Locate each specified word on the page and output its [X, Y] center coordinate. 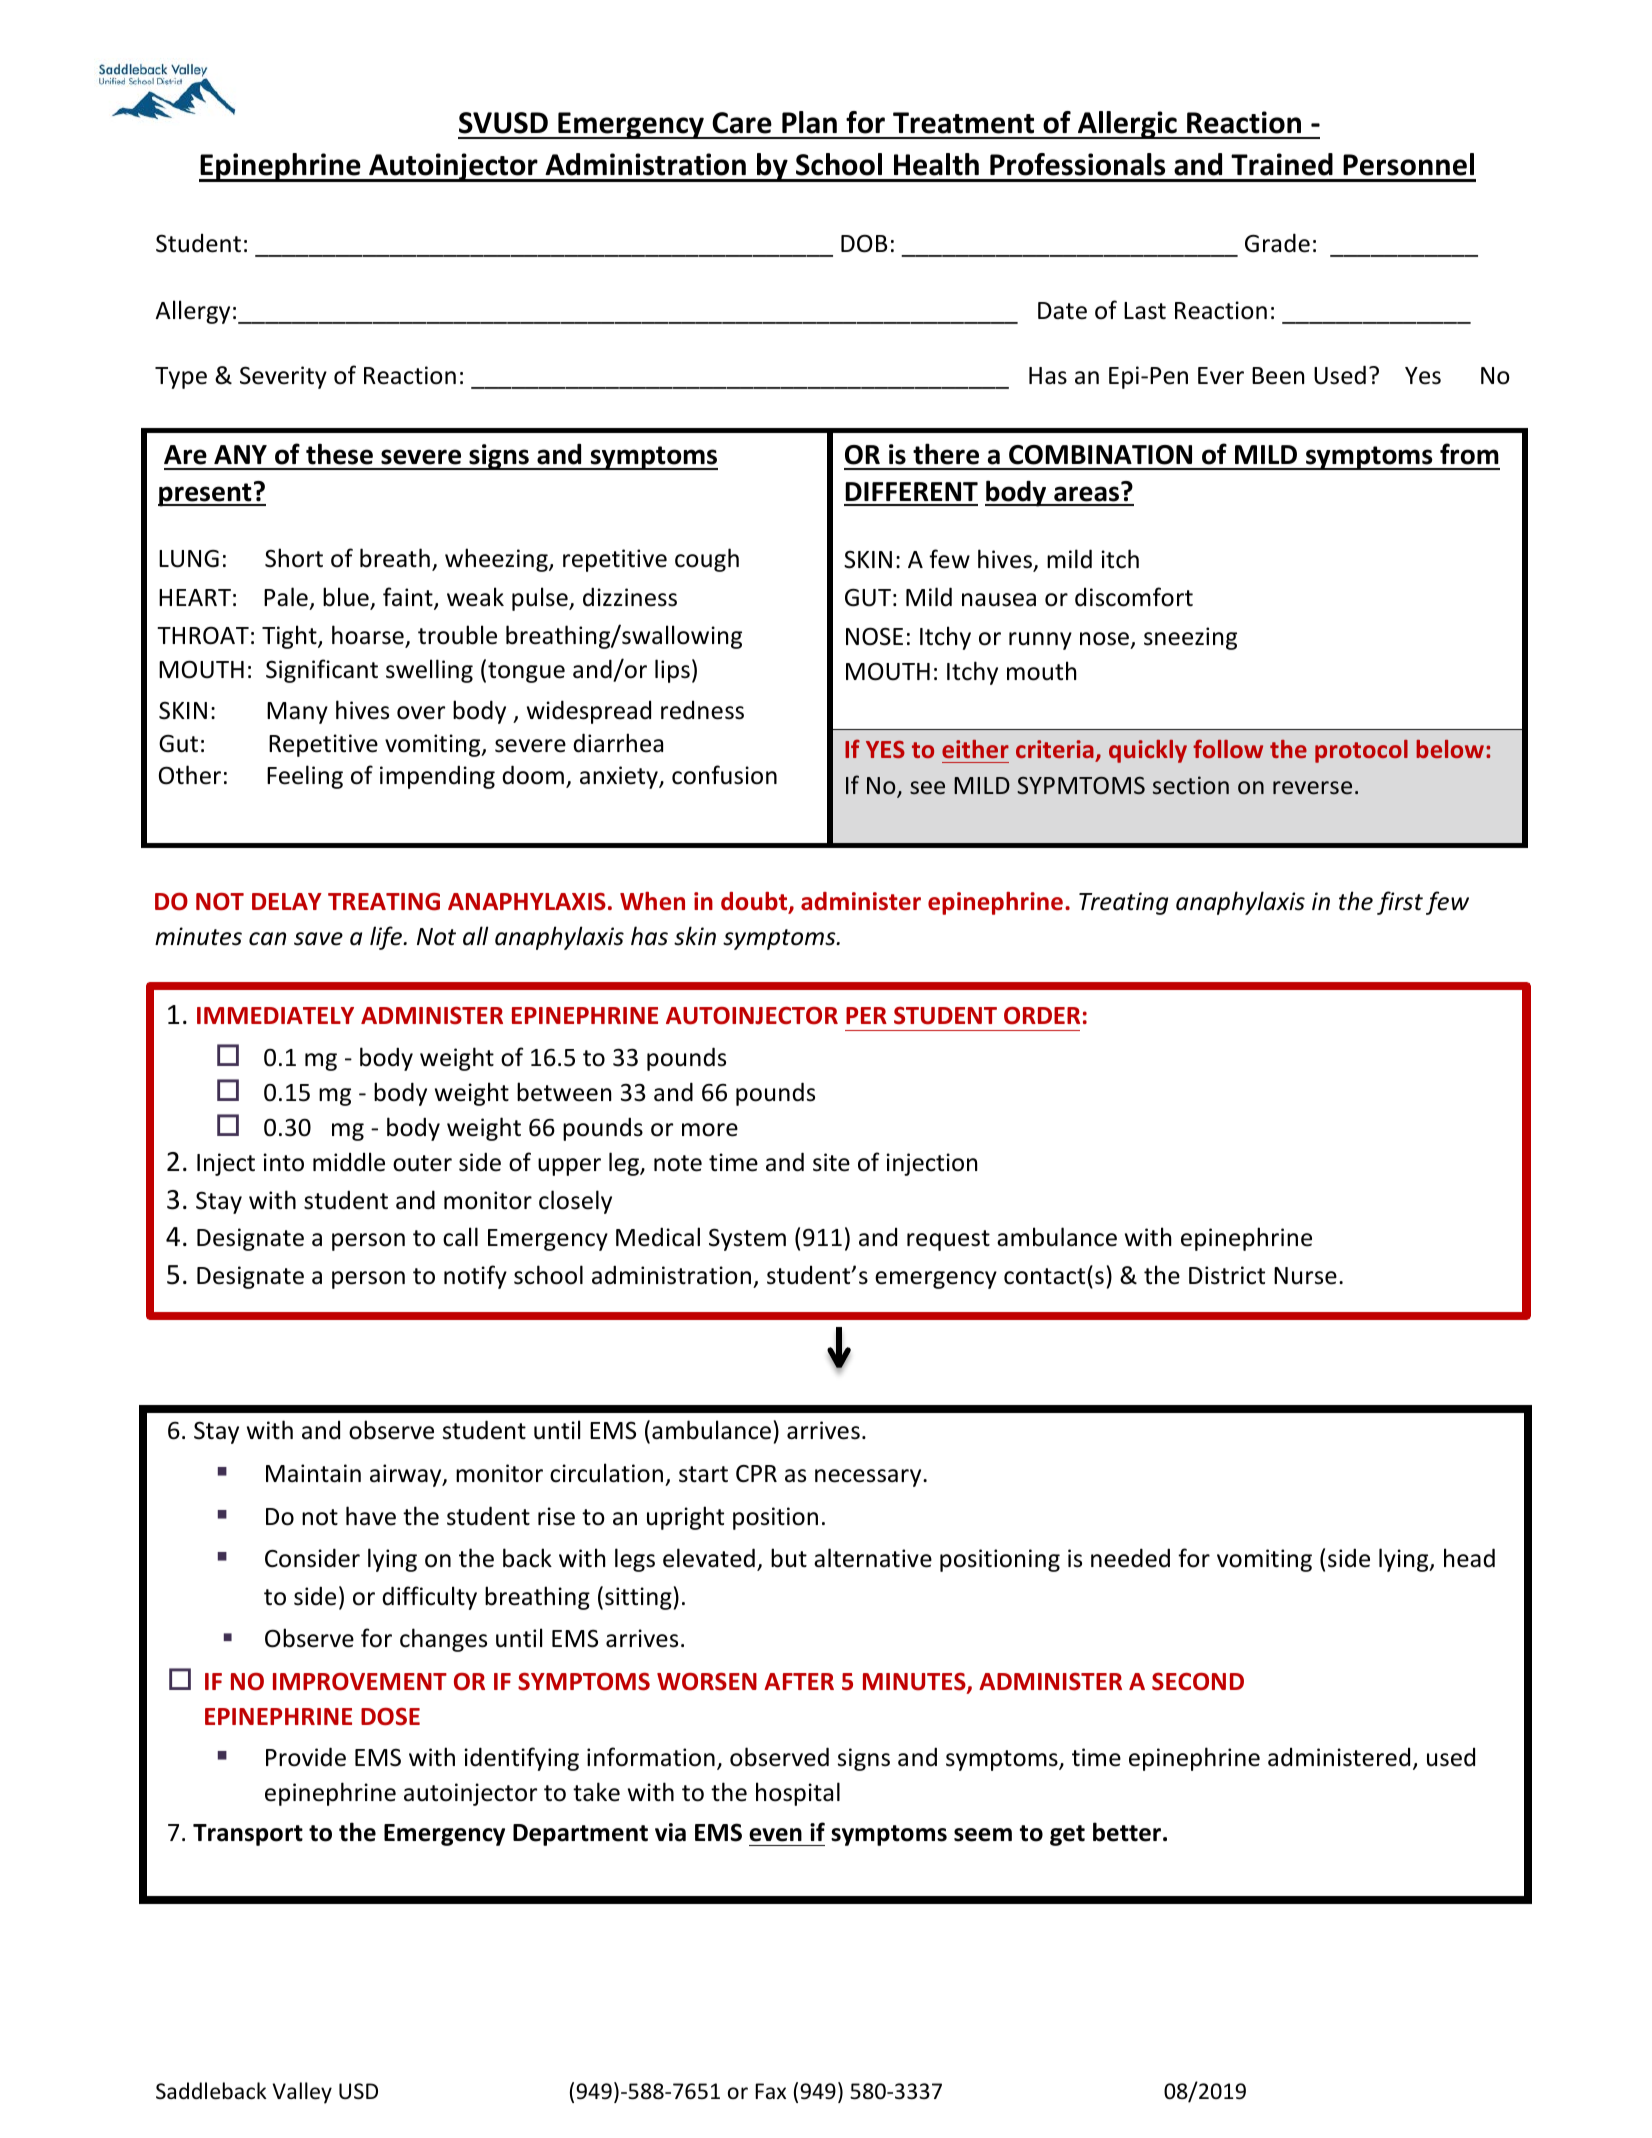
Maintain [313, 1473]
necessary [869, 1478]
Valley [302, 2093]
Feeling [305, 777]
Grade [1277, 243]
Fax [770, 2091]
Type [181, 378]
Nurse [1305, 1276]
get [1067, 1835]
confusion [724, 775]
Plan [809, 122]
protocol [1361, 751]
